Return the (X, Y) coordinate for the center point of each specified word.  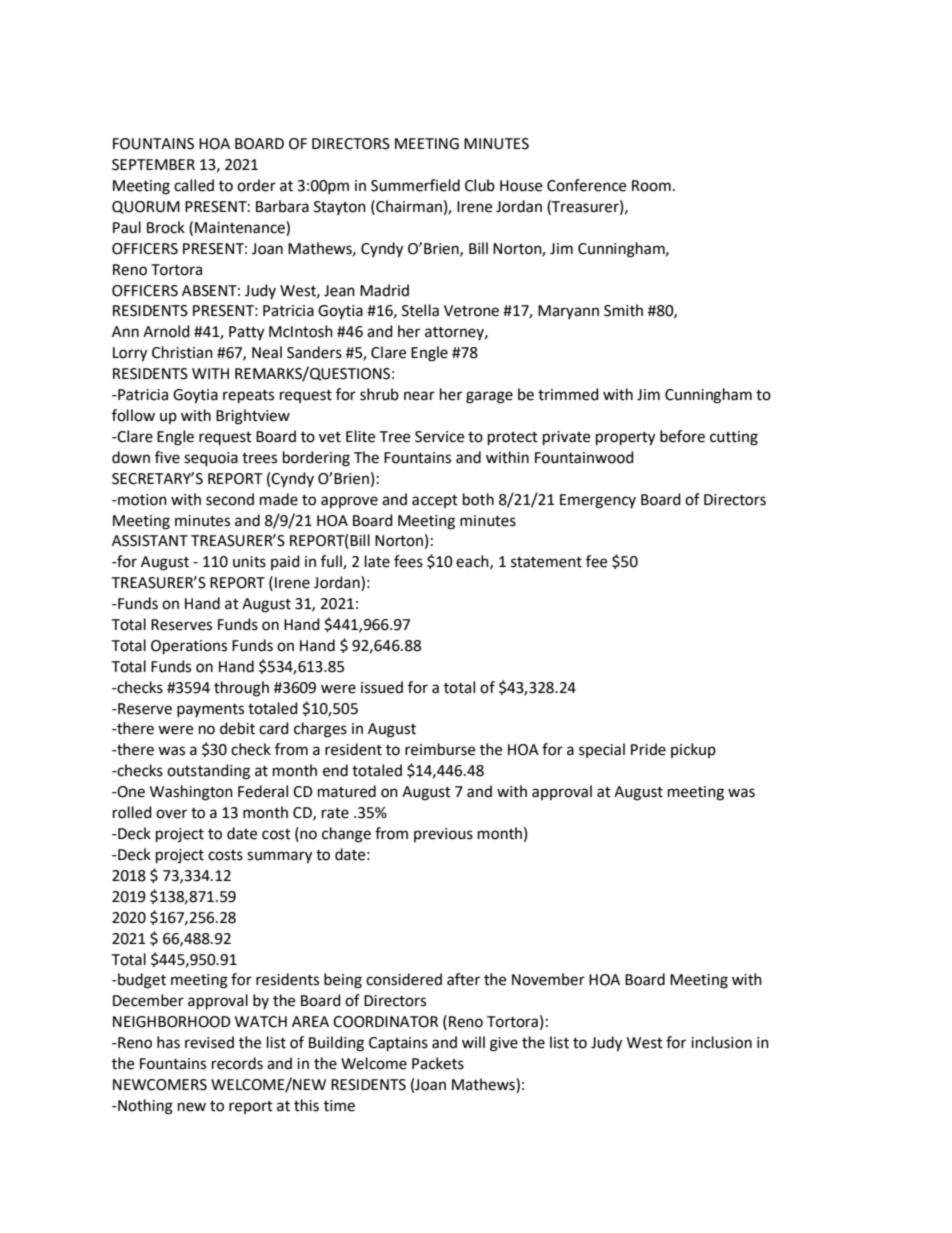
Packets (438, 1063)
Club (480, 185)
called (194, 185)
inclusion (721, 1042)
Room (651, 186)
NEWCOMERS (160, 1085)
